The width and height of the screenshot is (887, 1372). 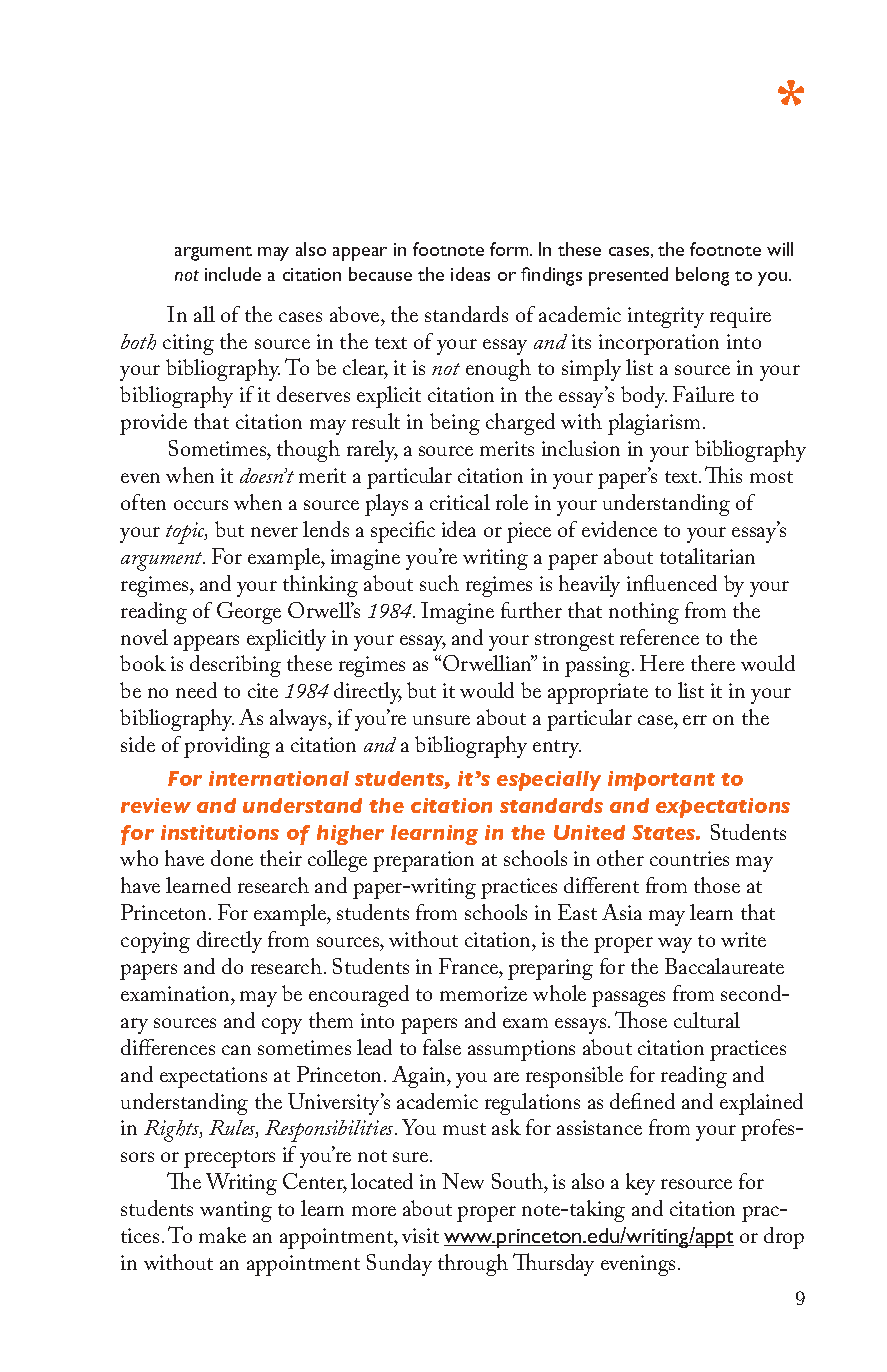 What do you see at coordinates (420, 1235) in the screenshot?
I see `visit` at bounding box center [420, 1235].
